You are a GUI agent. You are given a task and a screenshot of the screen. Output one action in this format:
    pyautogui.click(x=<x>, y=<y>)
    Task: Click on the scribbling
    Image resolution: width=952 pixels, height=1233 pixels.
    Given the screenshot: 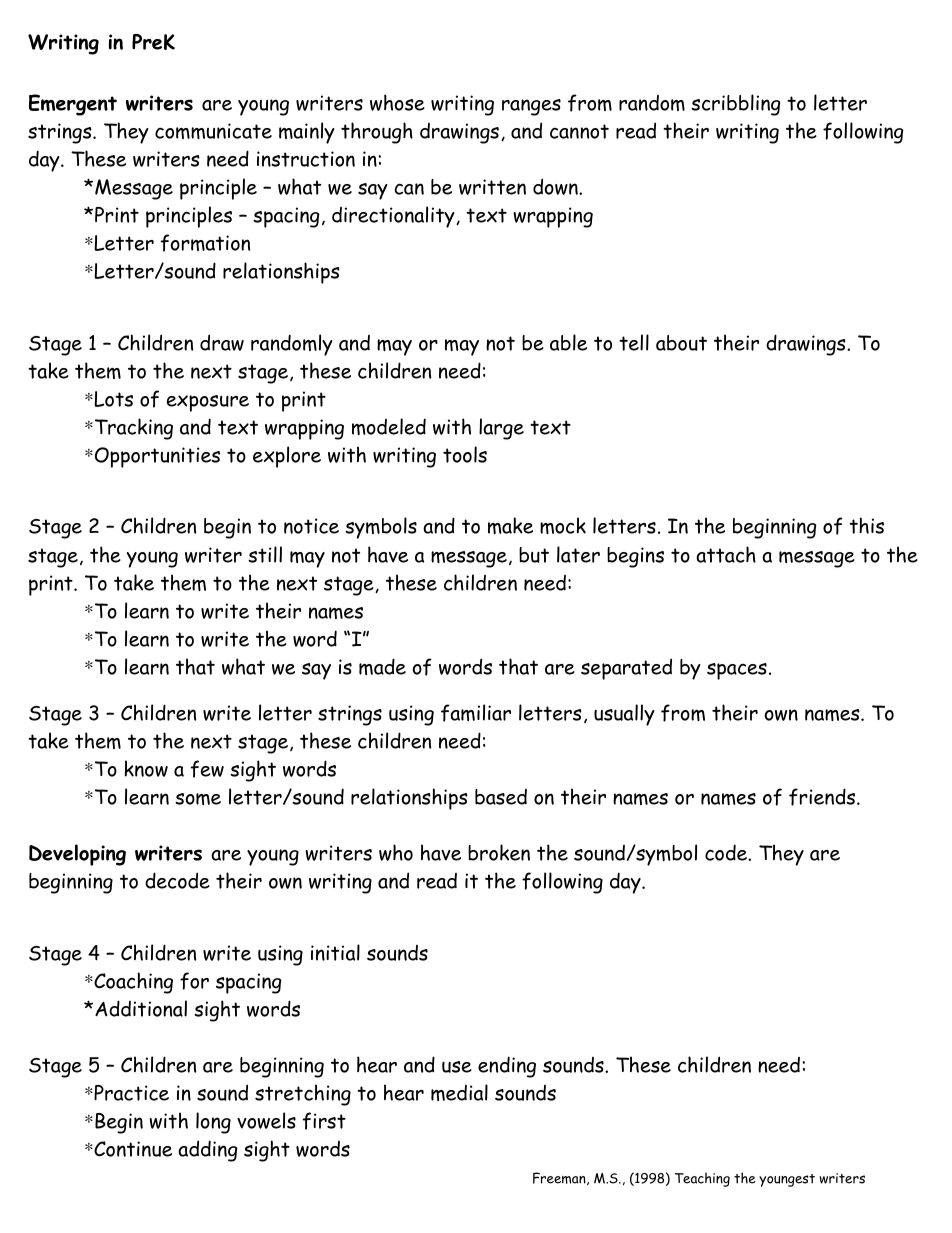 What is the action you would take?
    pyautogui.click(x=736, y=105)
